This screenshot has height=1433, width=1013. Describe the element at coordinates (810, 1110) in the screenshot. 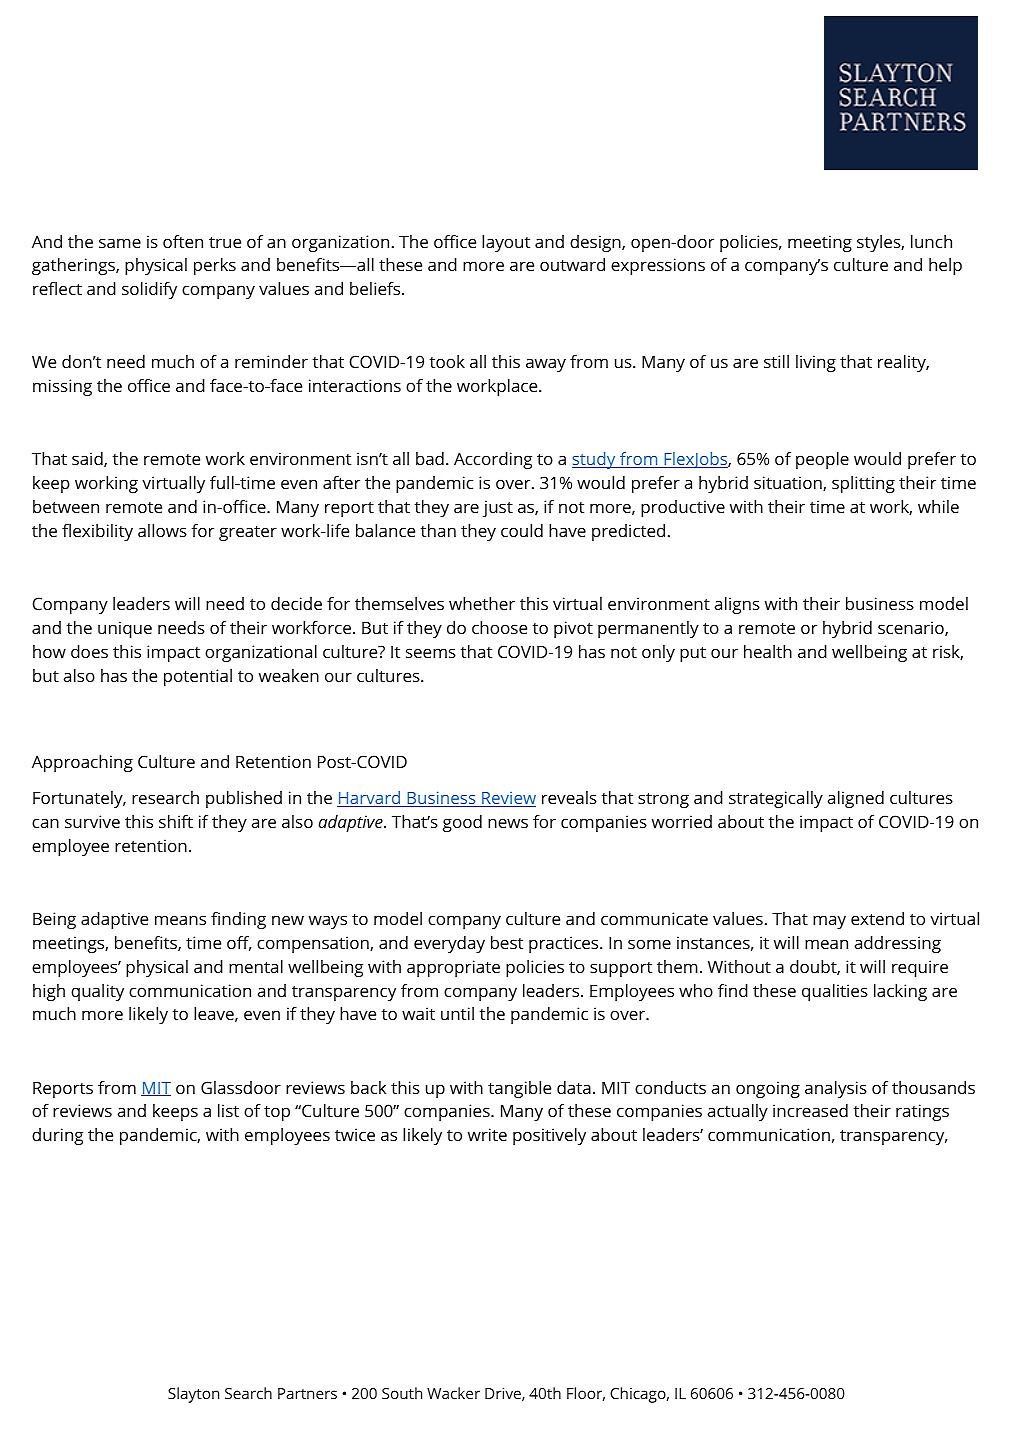

I see `increased` at that location.
